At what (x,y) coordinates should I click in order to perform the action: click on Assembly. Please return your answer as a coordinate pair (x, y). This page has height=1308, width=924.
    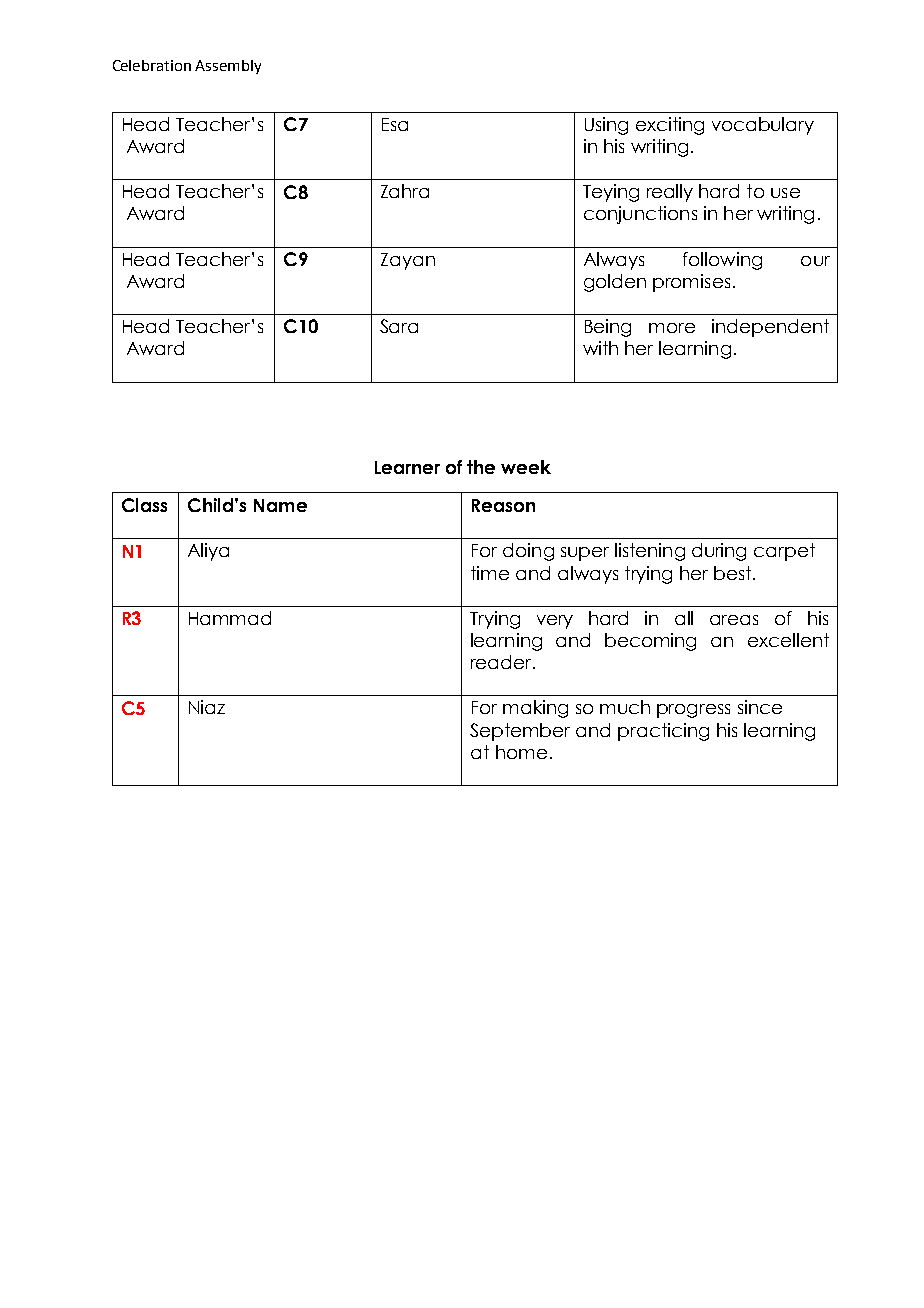
    Looking at the image, I should click on (228, 67).
